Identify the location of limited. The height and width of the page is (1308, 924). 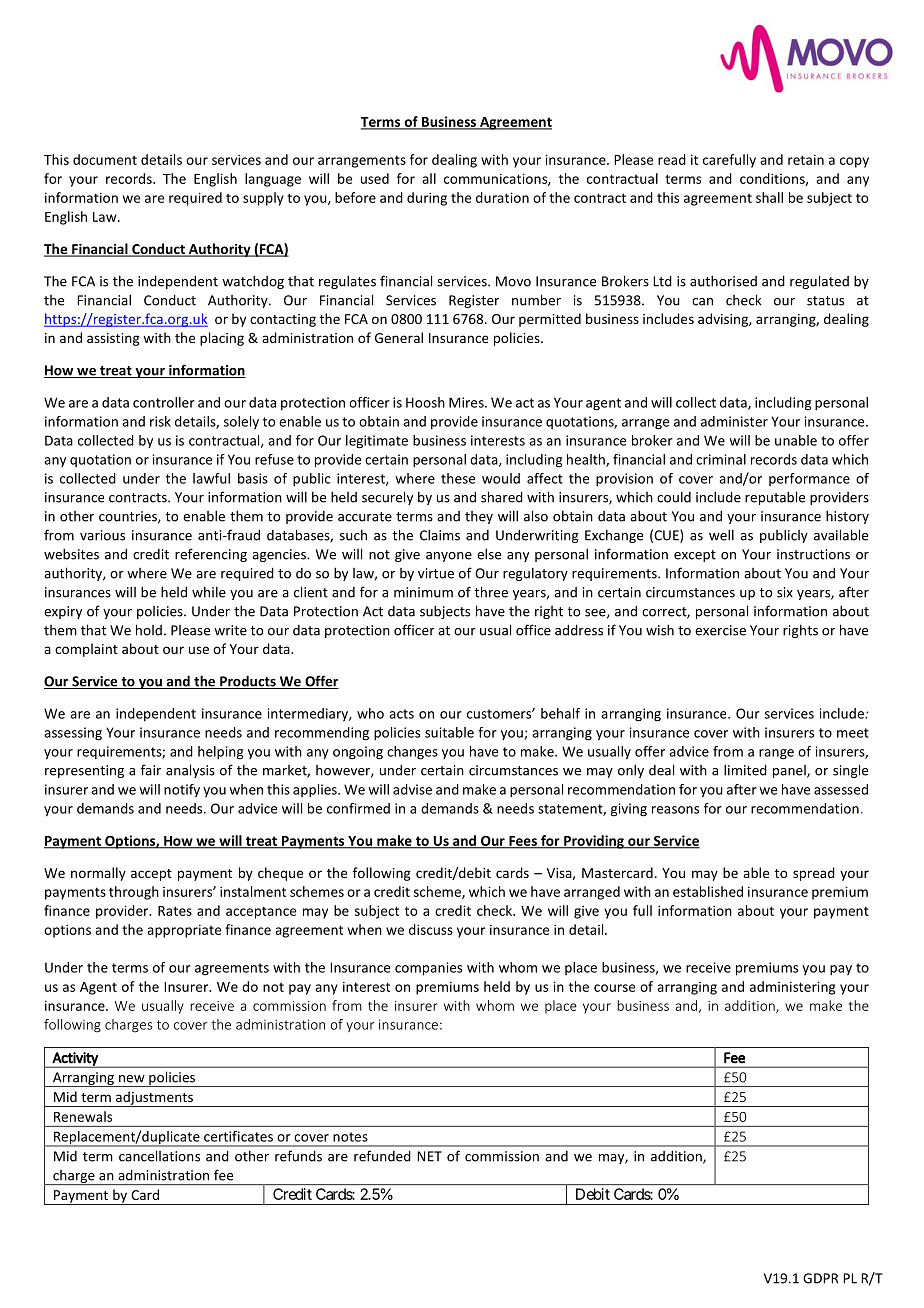
(745, 770).
